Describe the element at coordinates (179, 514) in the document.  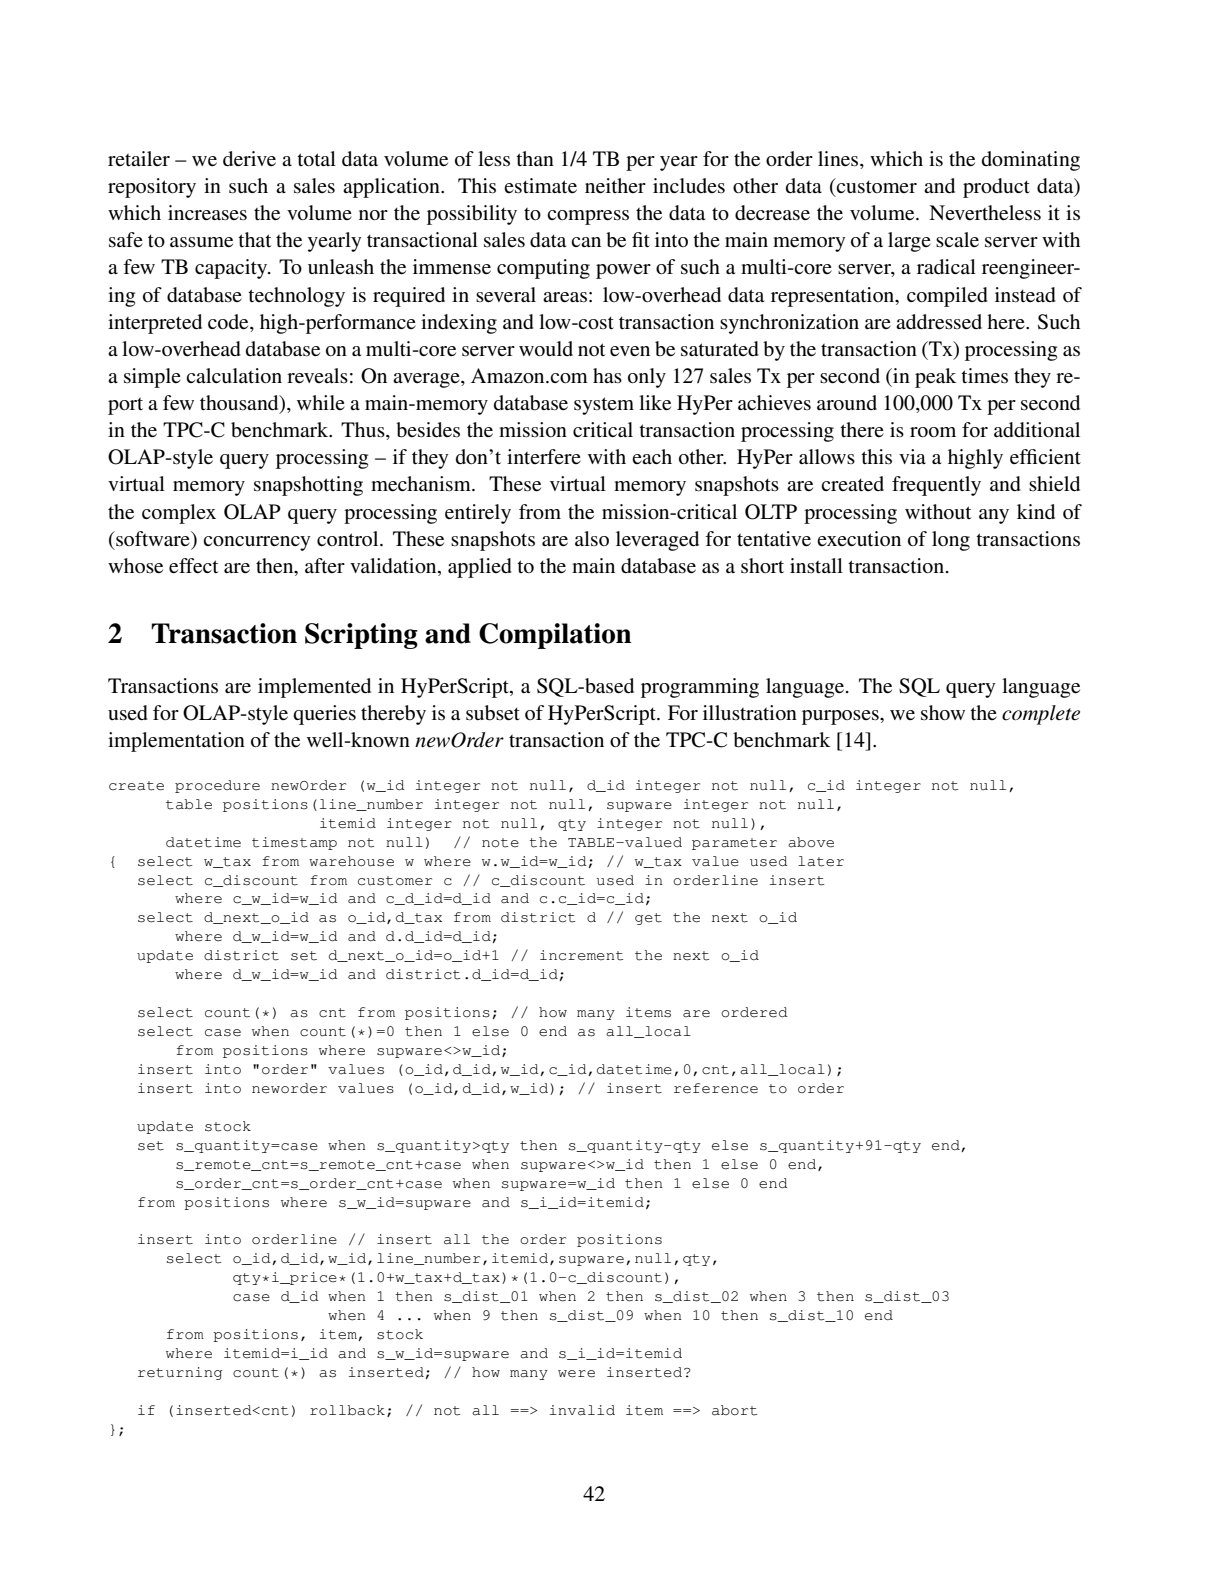
I see `complex` at that location.
